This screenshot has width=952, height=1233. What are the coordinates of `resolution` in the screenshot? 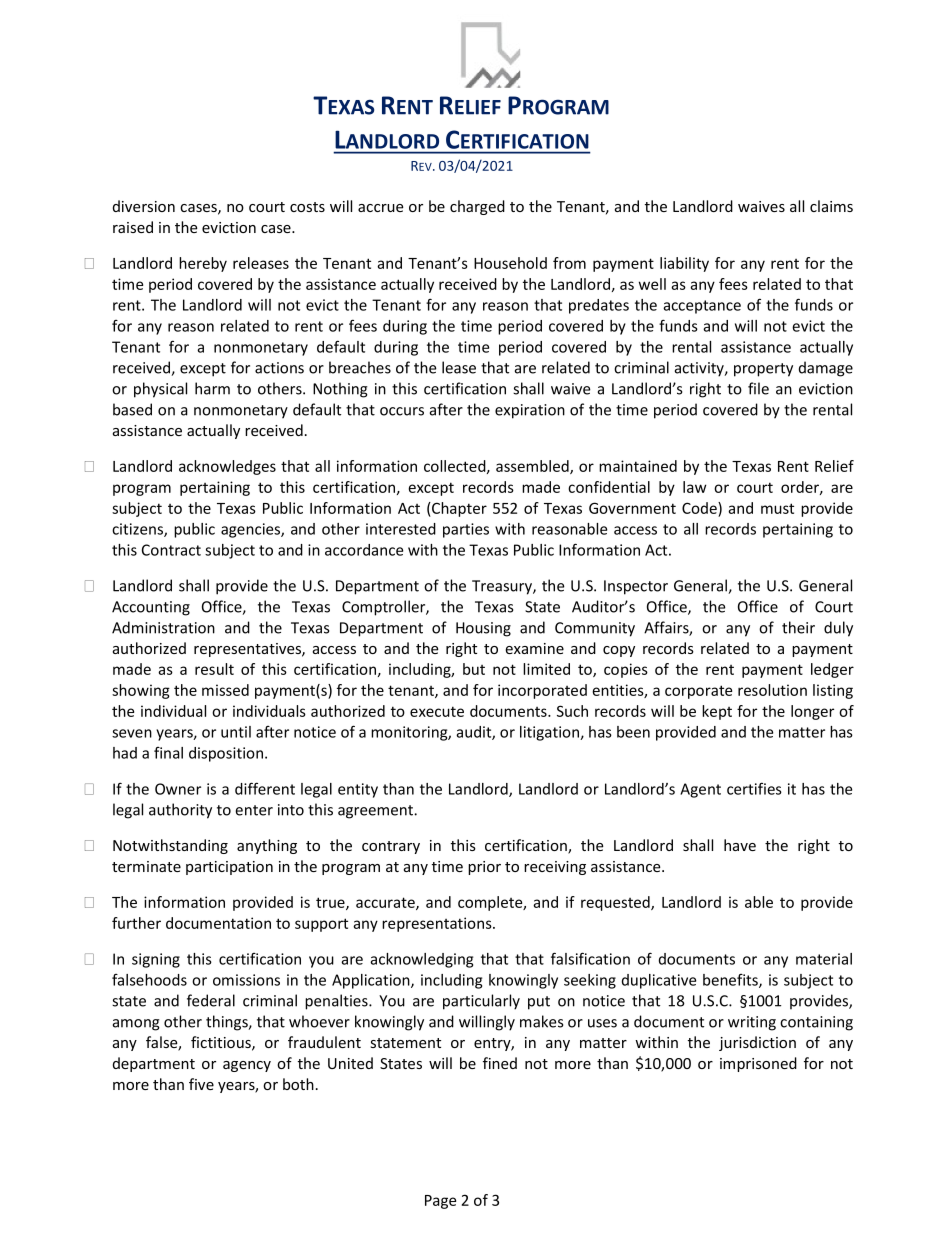 It's located at (772, 690).
